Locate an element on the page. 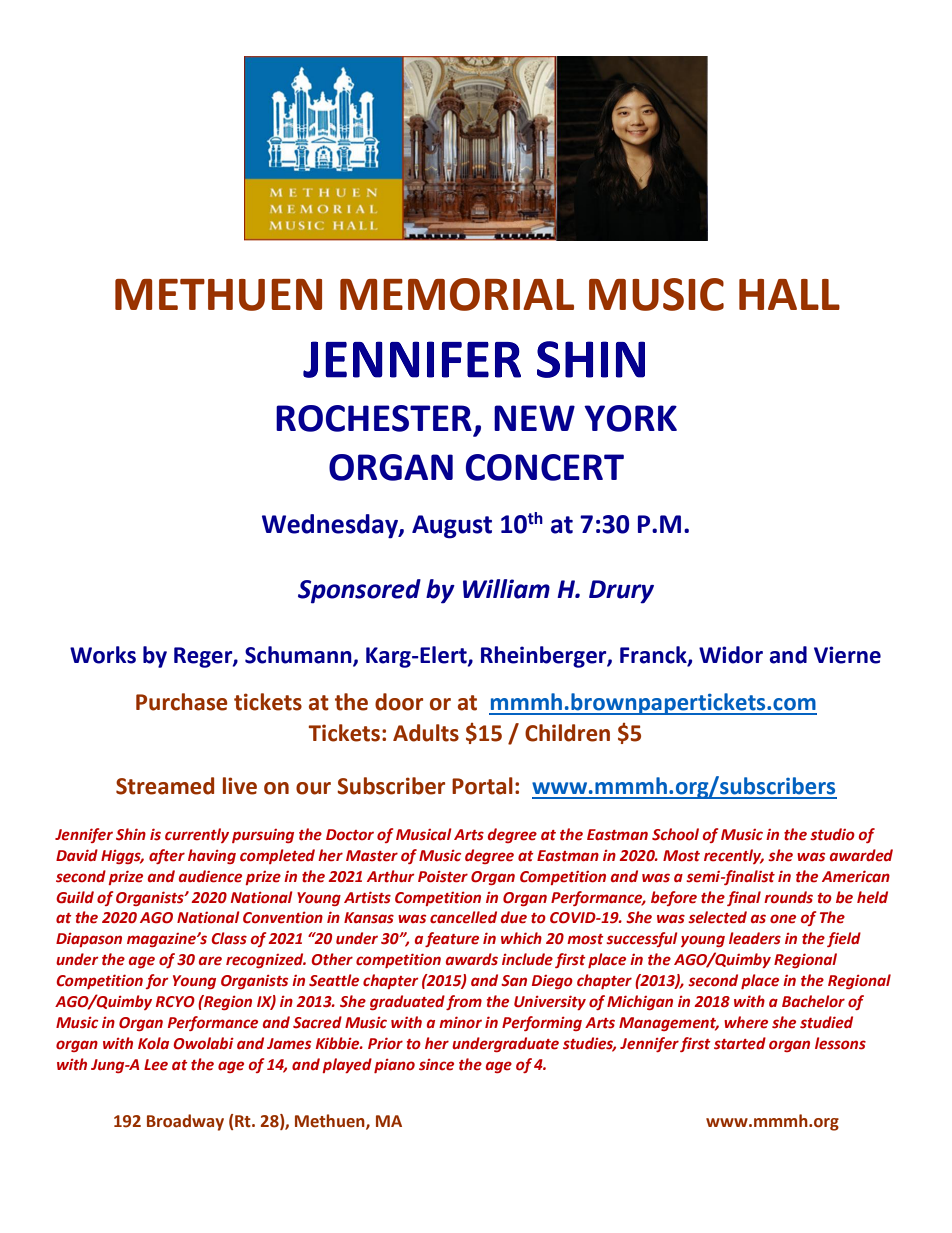 The height and width of the image is (1233, 952). since is located at coordinates (436, 1064).
